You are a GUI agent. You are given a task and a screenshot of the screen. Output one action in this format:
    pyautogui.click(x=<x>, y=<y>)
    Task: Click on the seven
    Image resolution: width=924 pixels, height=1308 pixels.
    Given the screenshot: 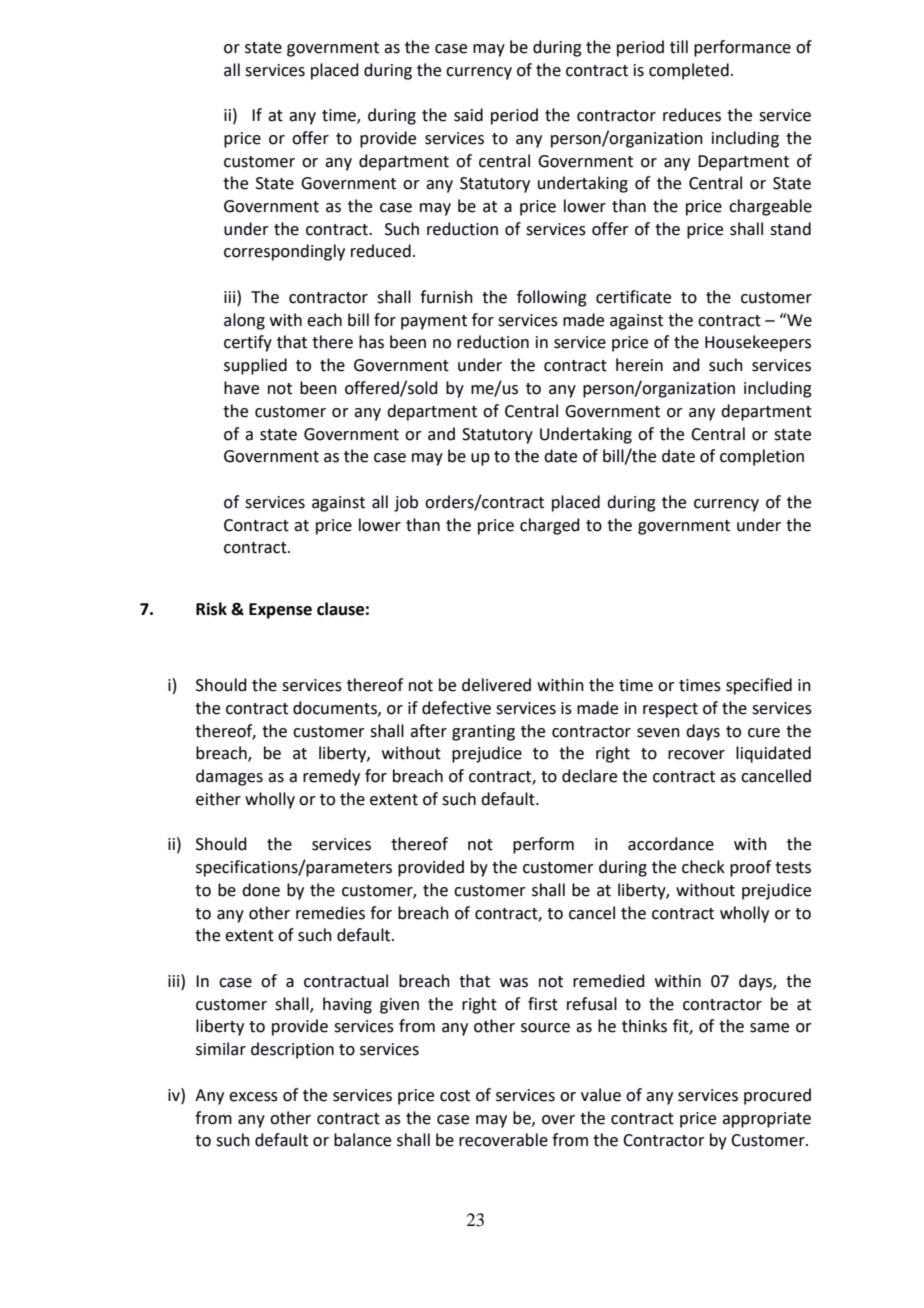 What is the action you would take?
    pyautogui.click(x=658, y=733)
